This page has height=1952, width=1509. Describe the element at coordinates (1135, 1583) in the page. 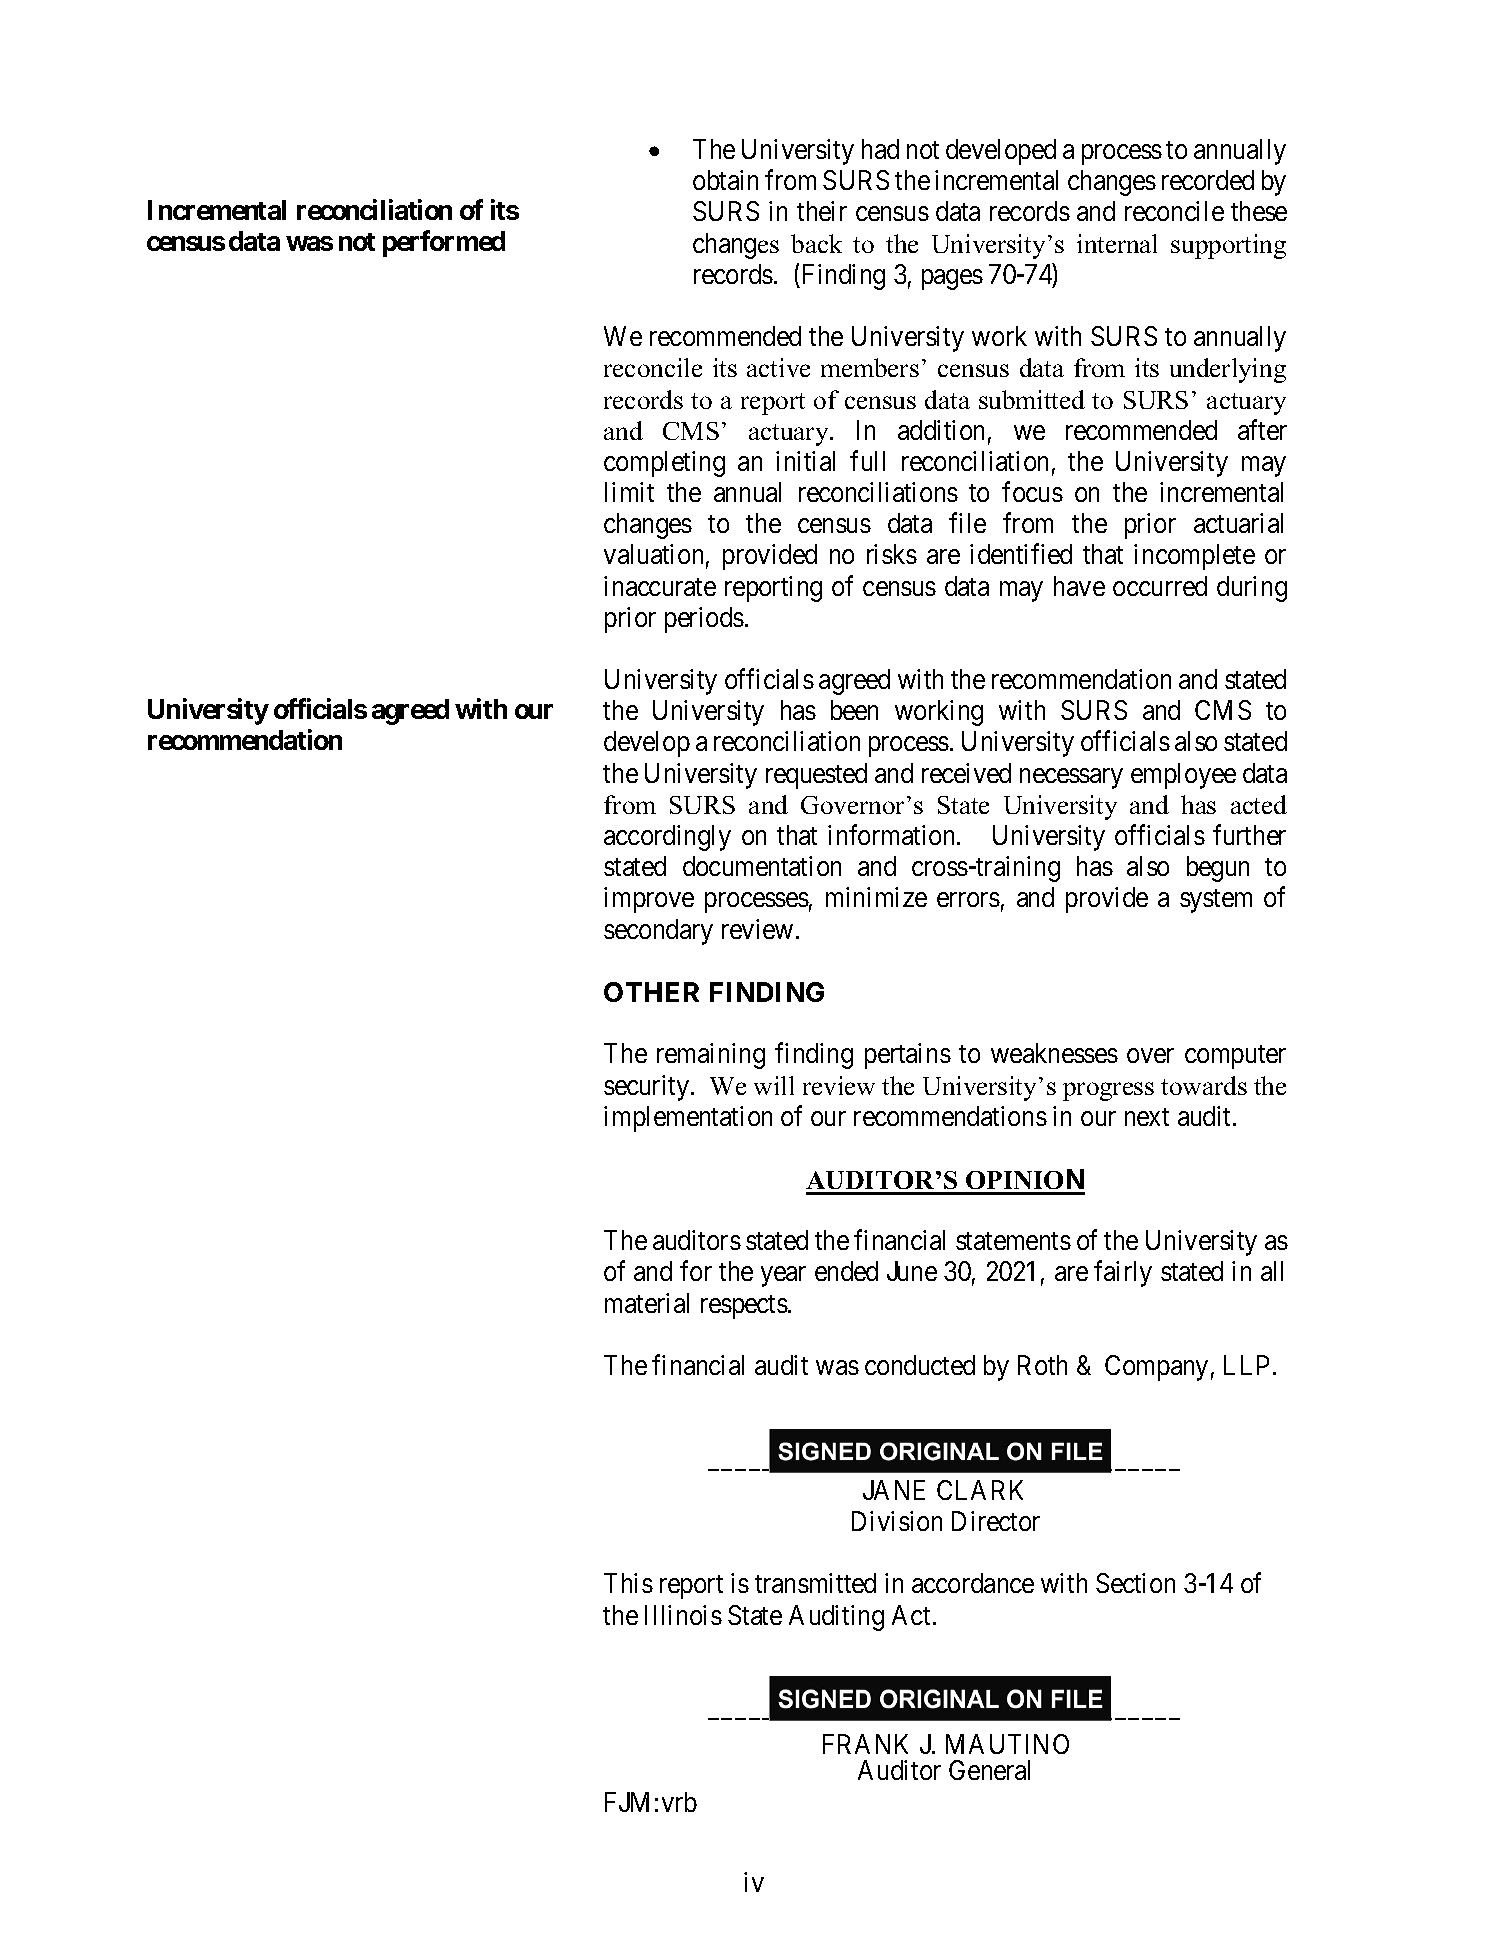

I see `Section` at that location.
